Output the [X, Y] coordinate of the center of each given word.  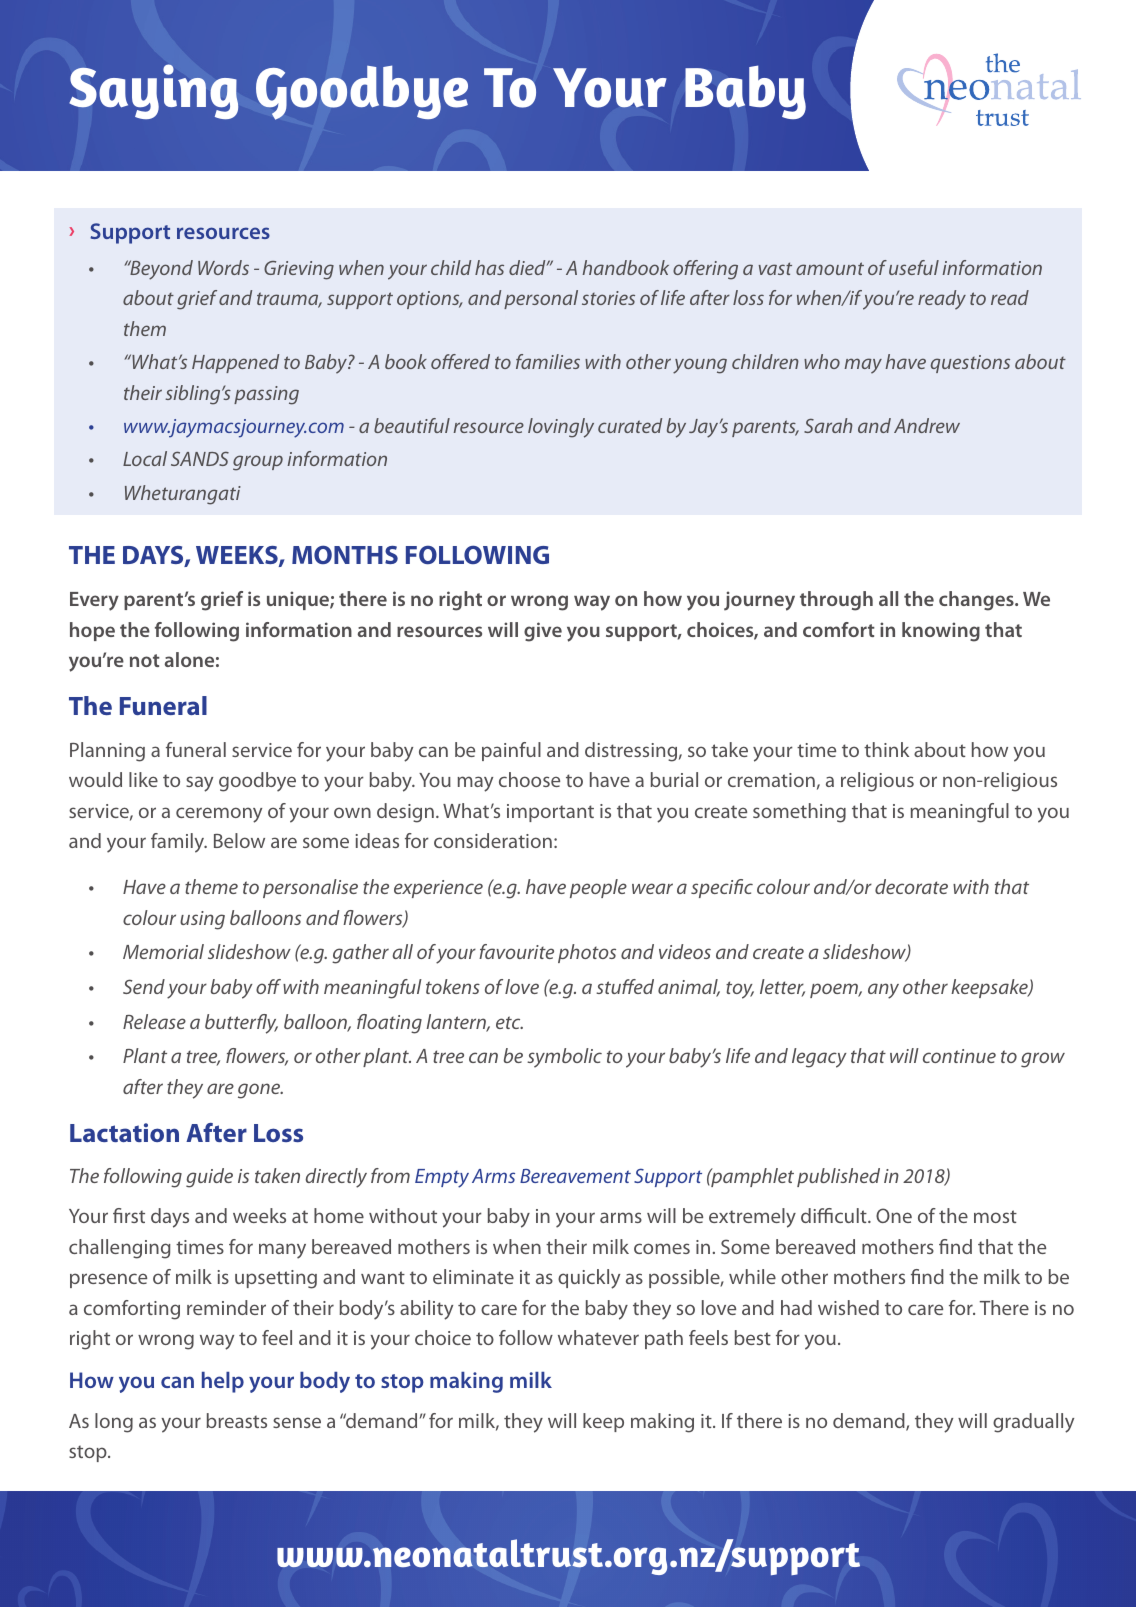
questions [970, 364]
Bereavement [575, 1176]
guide [209, 1178]
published [838, 1177]
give [543, 632]
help [223, 1382]
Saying [153, 91]
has [489, 267]
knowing [941, 632]
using [202, 920]
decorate [911, 886]
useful [914, 267]
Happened [235, 363]
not [145, 660]
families [548, 361]
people [598, 888]
